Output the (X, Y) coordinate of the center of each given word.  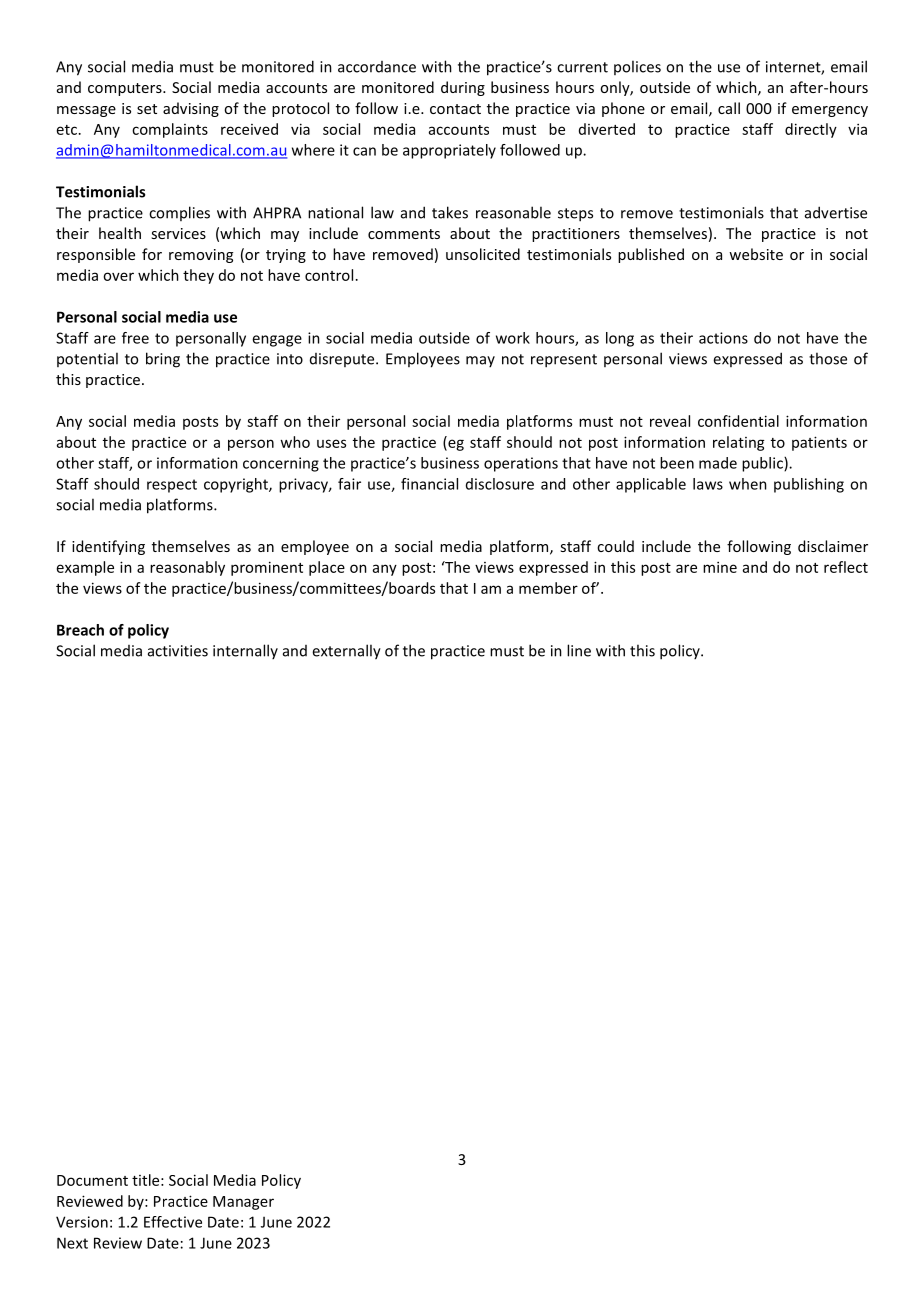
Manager (243, 1203)
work (513, 338)
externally (346, 652)
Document (92, 1180)
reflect (846, 567)
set (147, 109)
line (579, 650)
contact (455, 109)
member (548, 588)
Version (82, 1222)
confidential (738, 421)
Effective (173, 1222)
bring (163, 360)
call (729, 108)
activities (178, 651)
